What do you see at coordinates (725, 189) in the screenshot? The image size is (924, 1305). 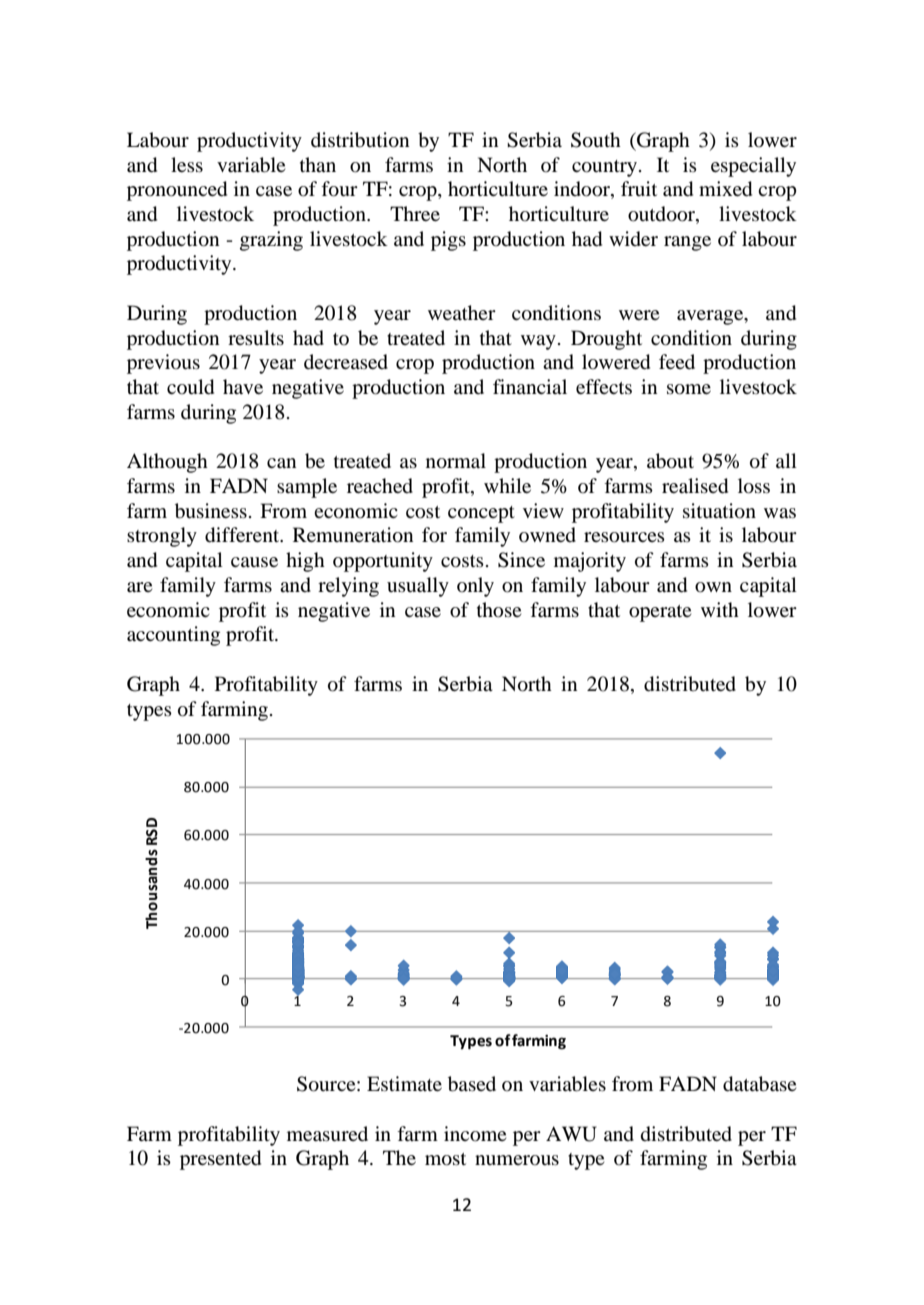 I see `mixed` at bounding box center [725, 189].
